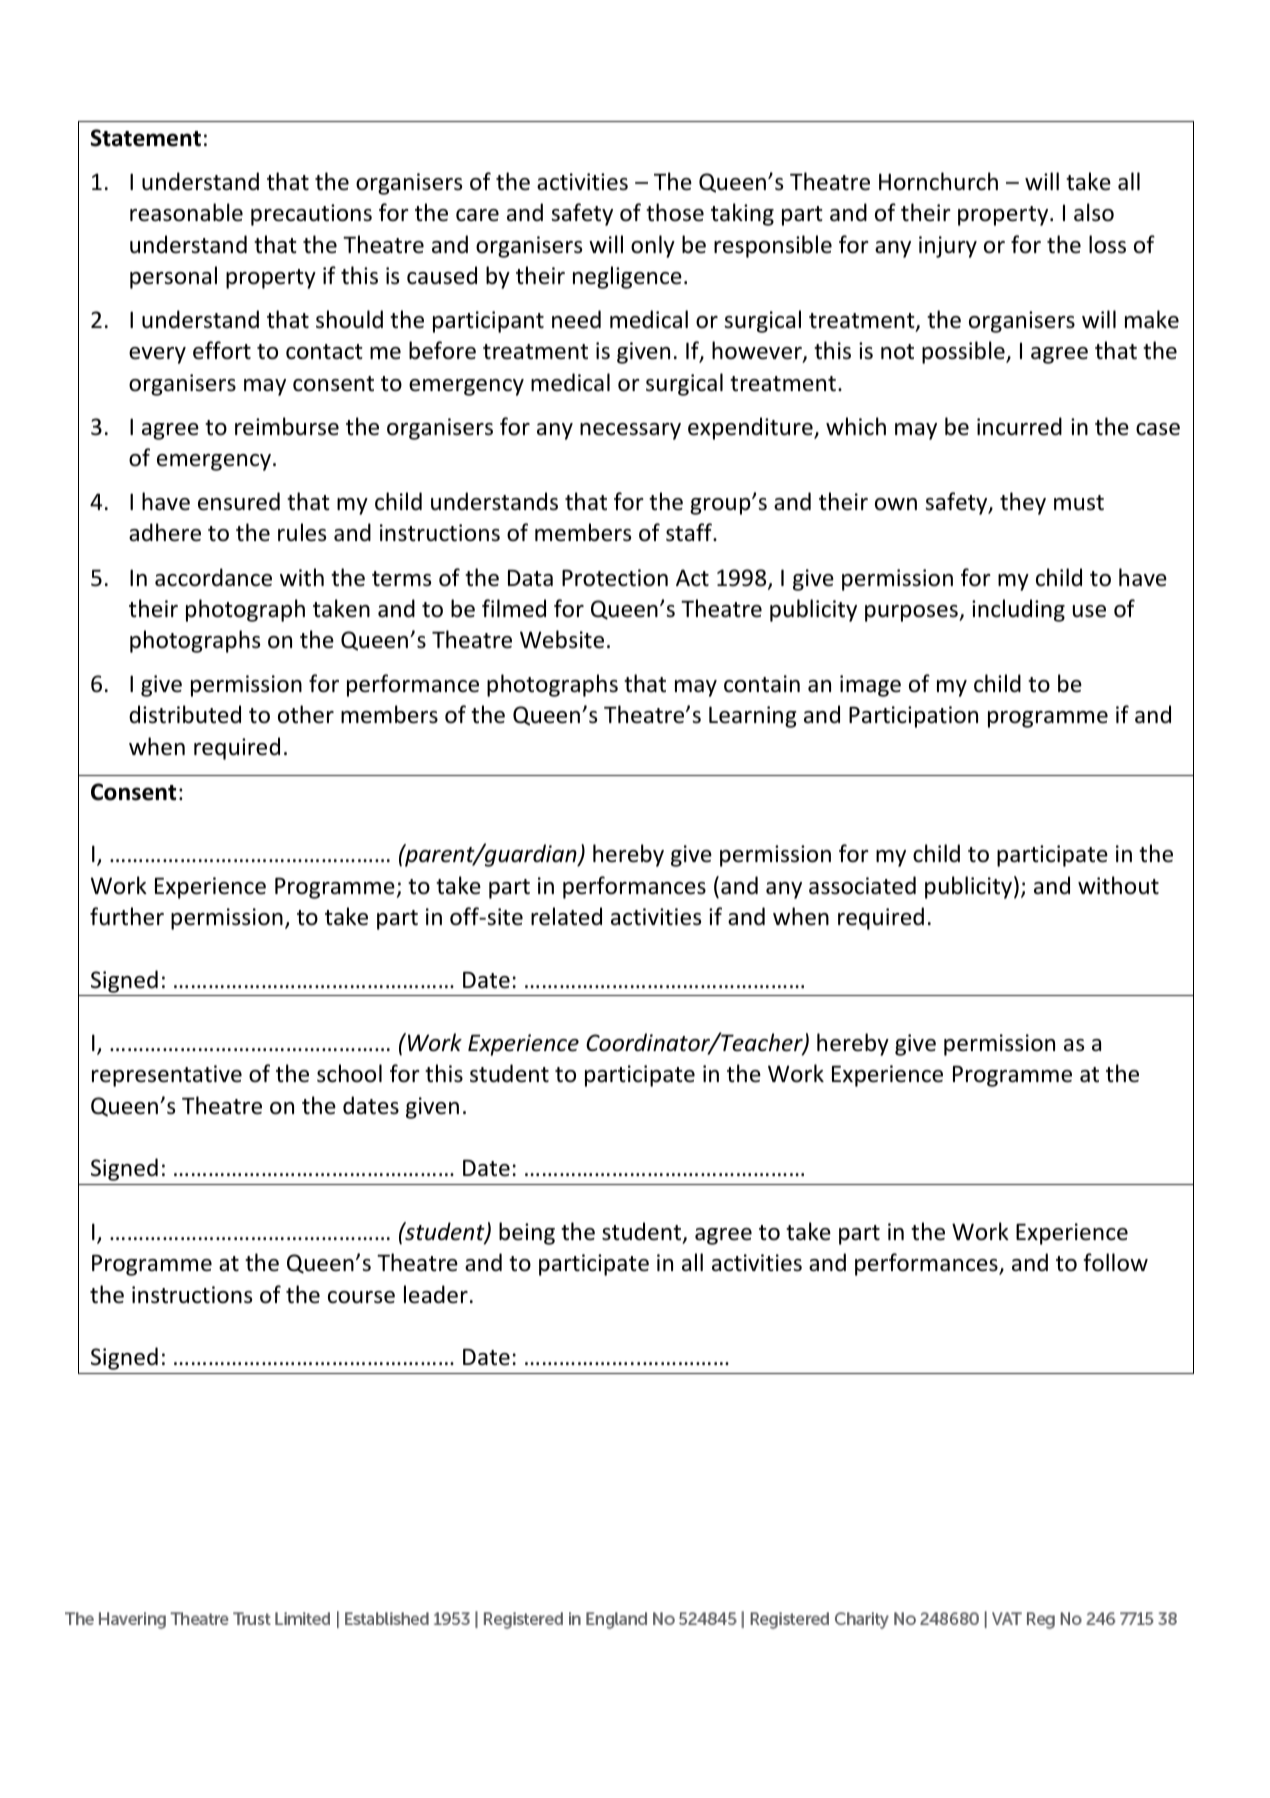  What do you see at coordinates (675, 212) in the screenshot?
I see `those` at bounding box center [675, 212].
